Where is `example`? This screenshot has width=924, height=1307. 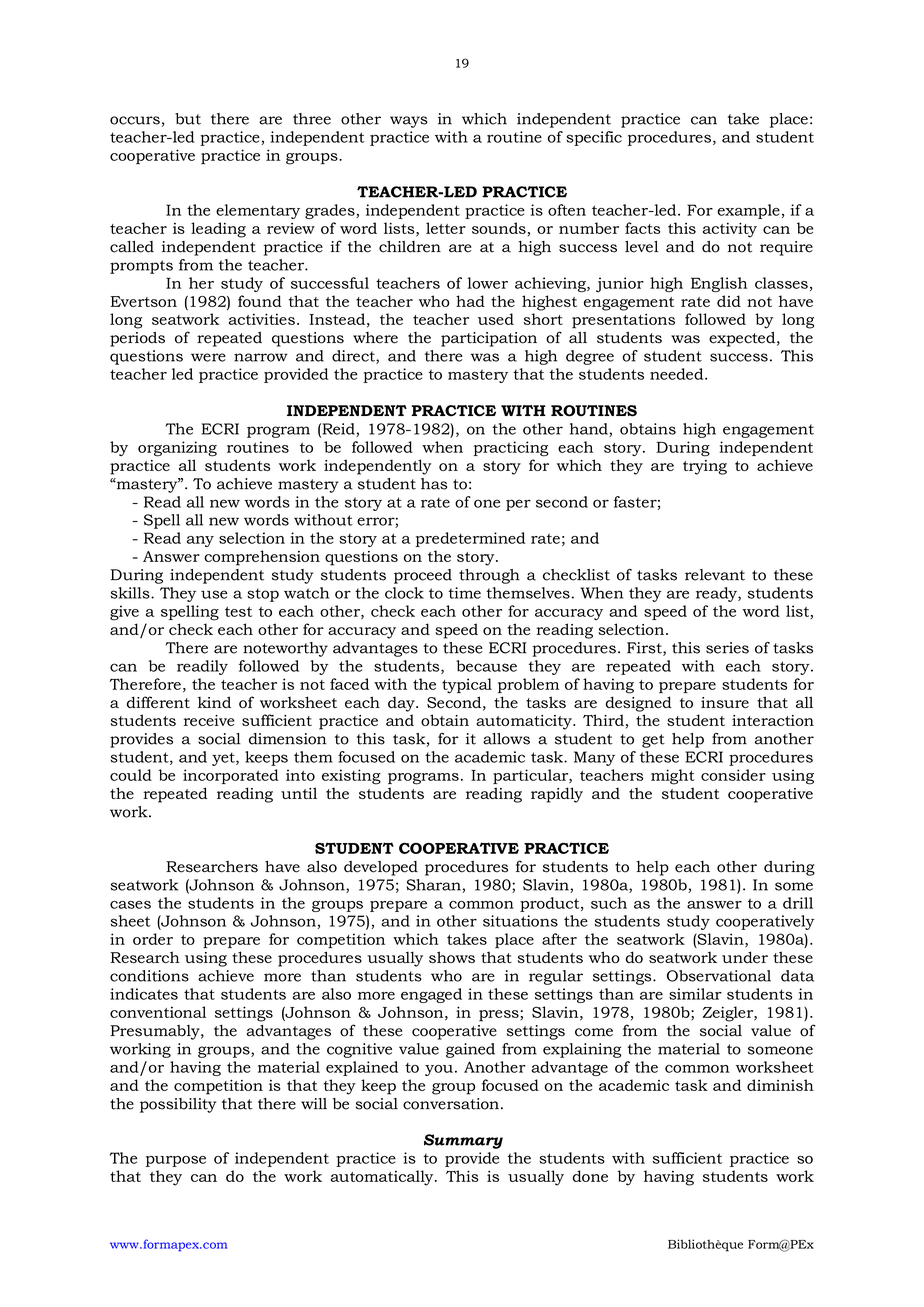
example is located at coordinates (748, 211).
